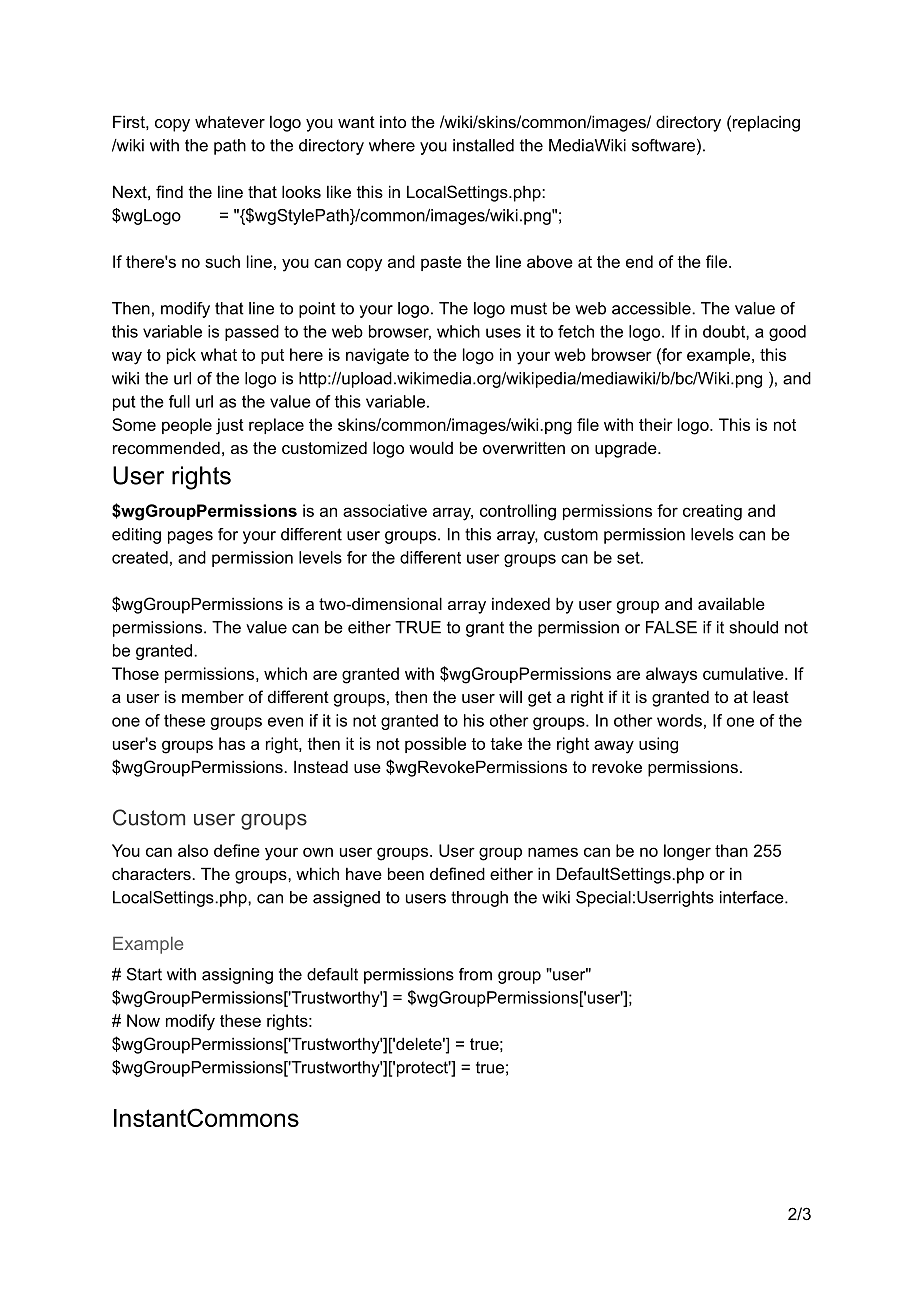  I want to click on assigning, so click(237, 976).
